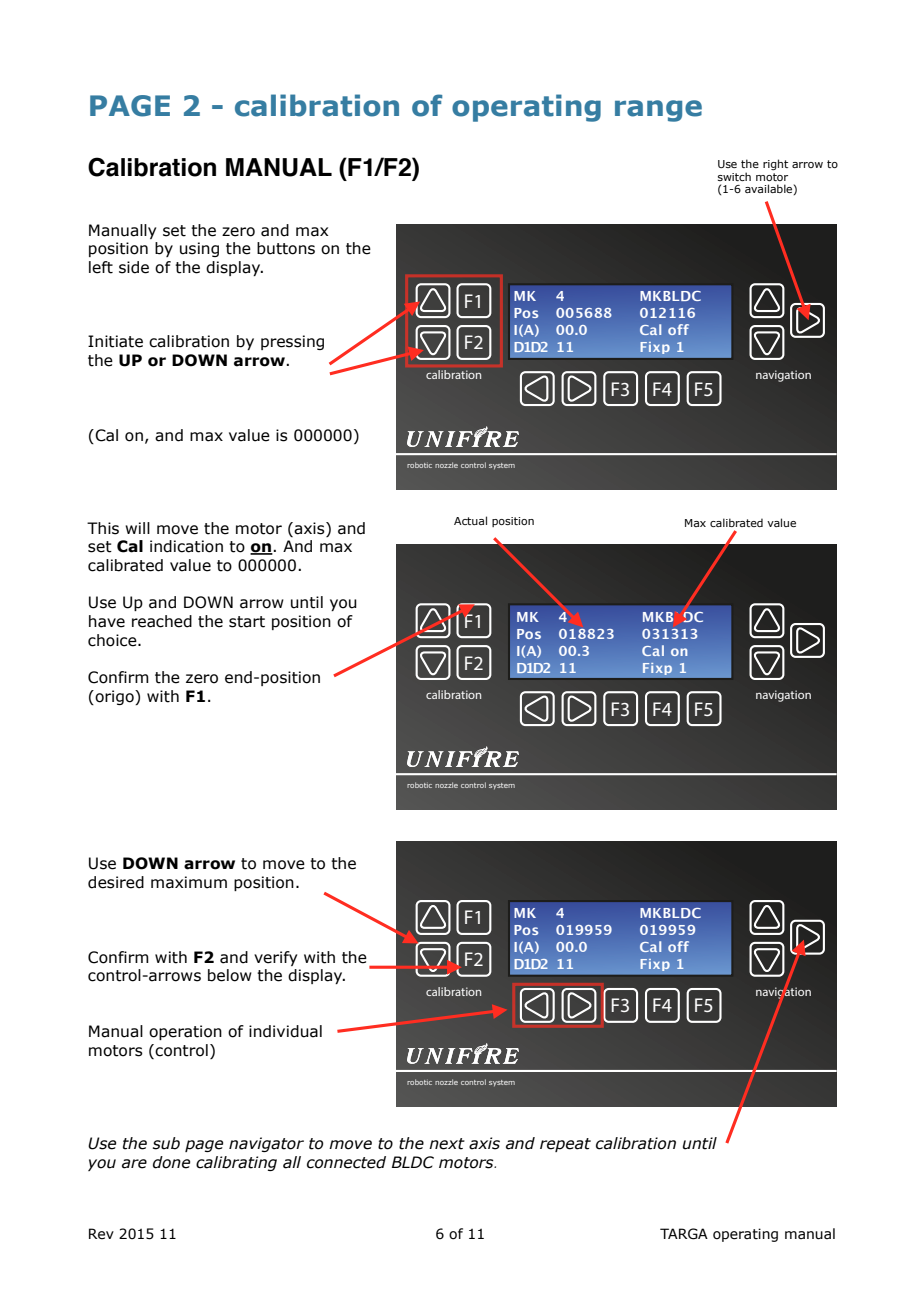 This screenshot has height=1308, width=924. What do you see at coordinates (684, 1234) in the screenshot?
I see `TARGA` at bounding box center [684, 1234].
